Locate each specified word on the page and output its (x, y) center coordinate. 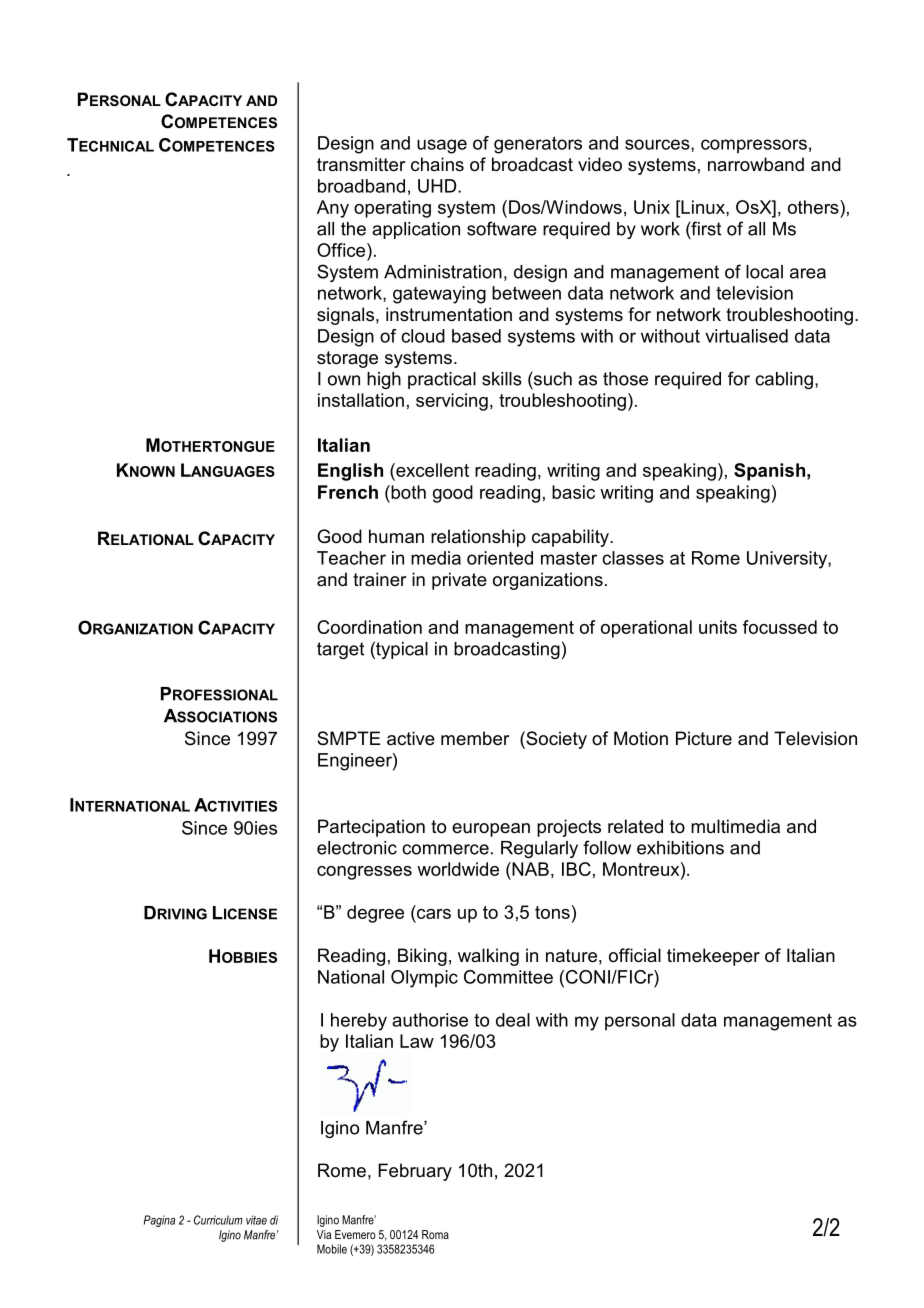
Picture (704, 738)
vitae (256, 1220)
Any (333, 209)
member (475, 738)
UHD (438, 186)
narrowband (756, 164)
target (340, 650)
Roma (435, 1234)
